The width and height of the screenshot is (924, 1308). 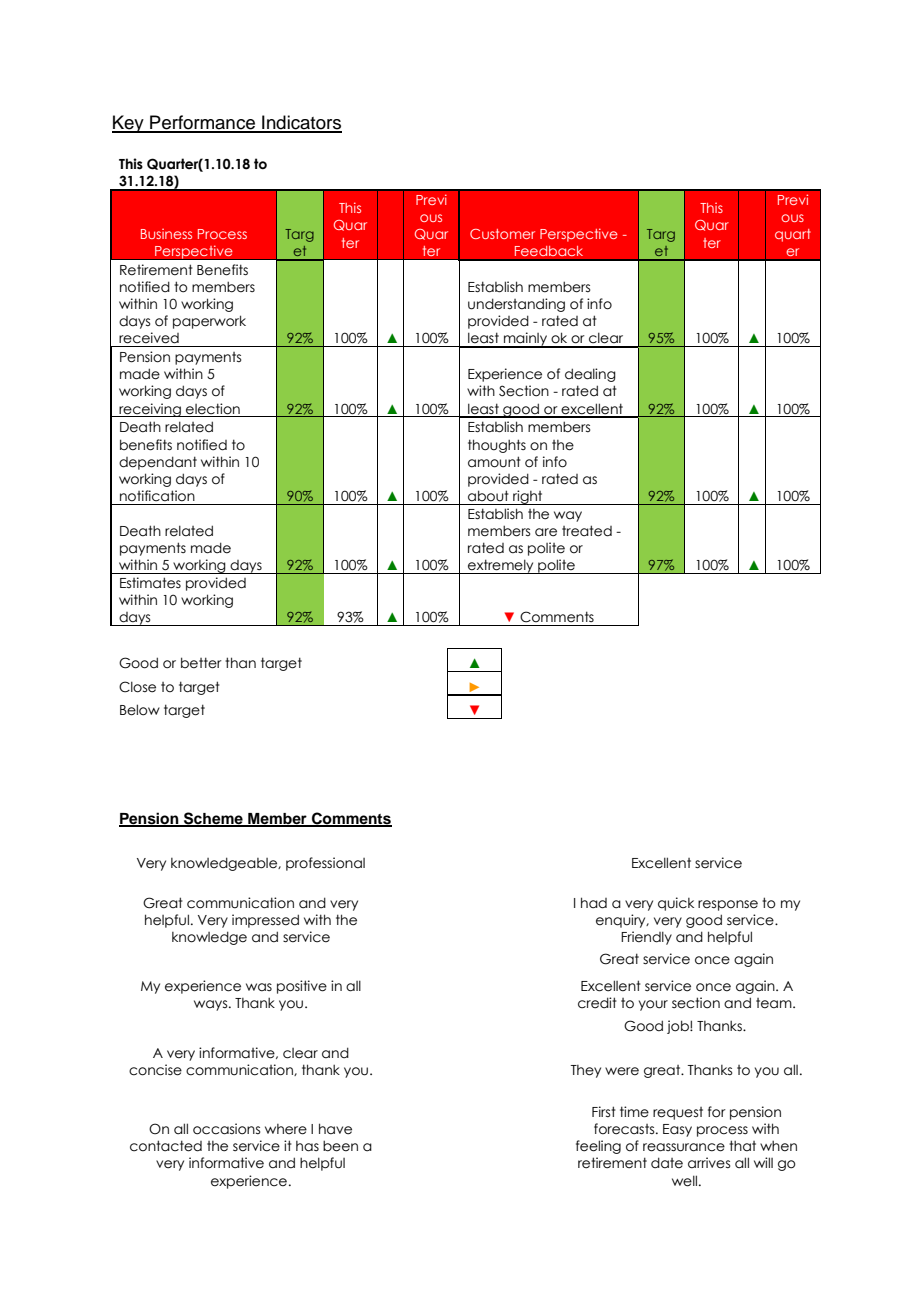 I want to click on occasions, so click(x=226, y=1129).
